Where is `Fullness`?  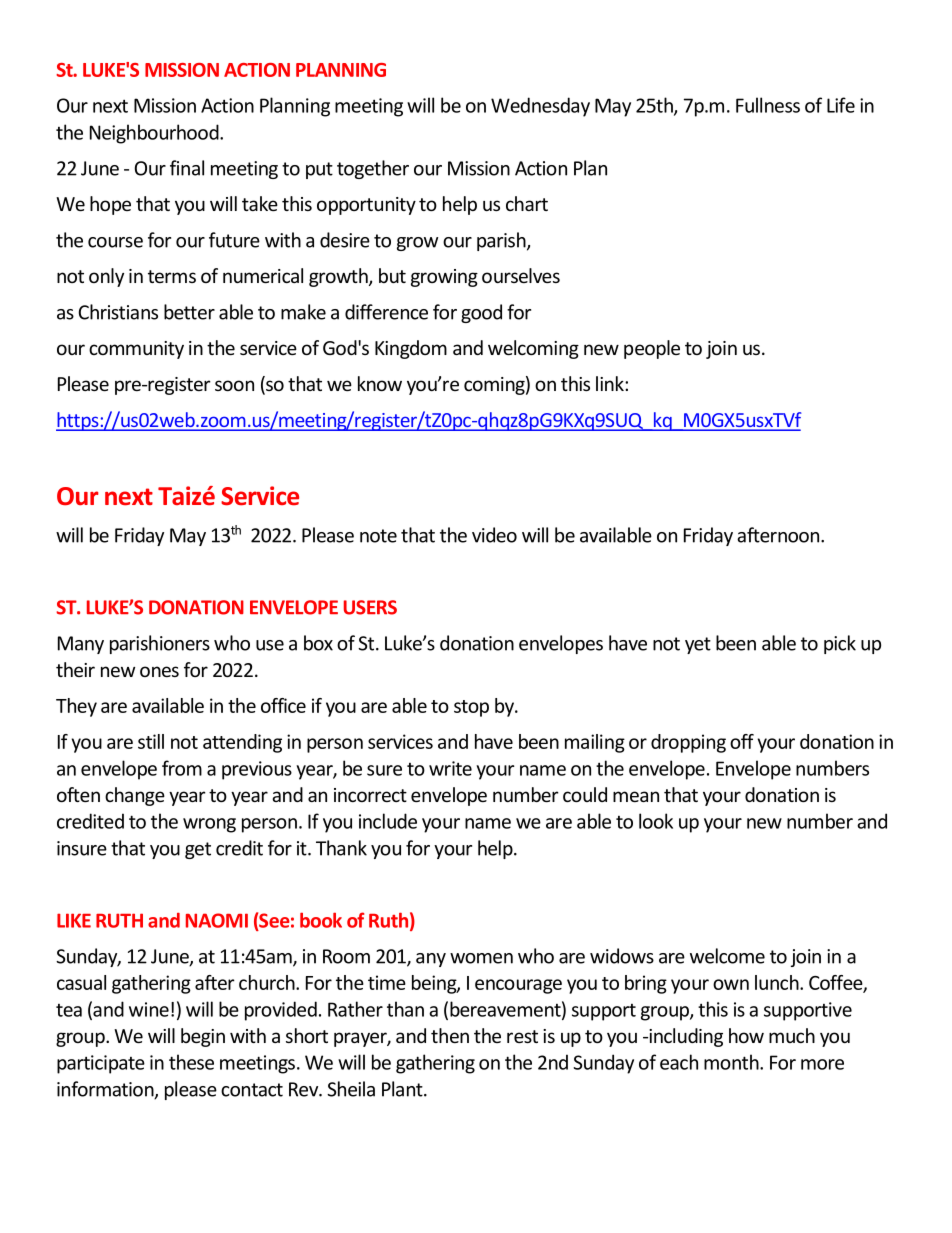
Fullness is located at coordinates (768, 105).
